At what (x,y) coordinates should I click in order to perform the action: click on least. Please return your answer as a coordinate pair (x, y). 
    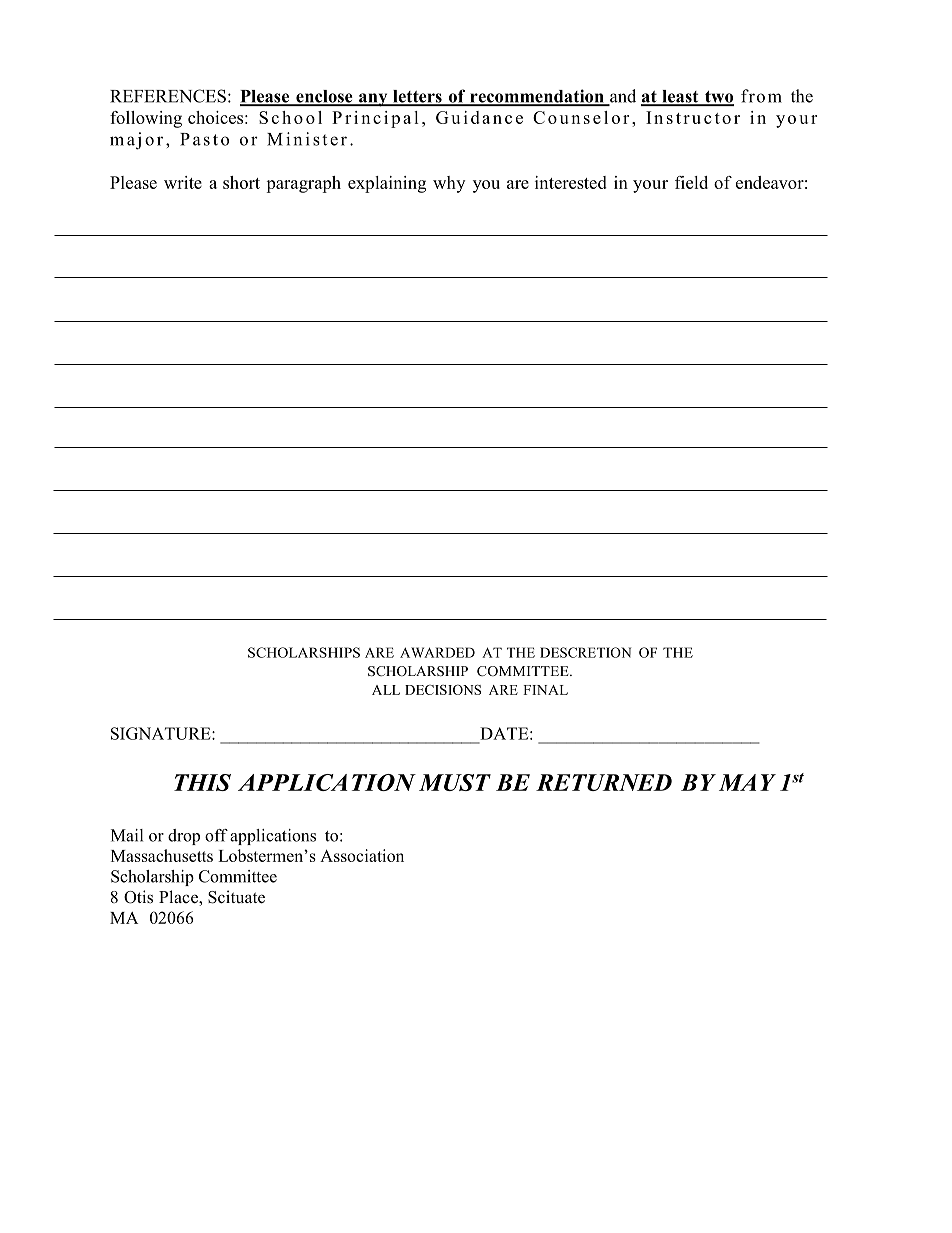
    Looking at the image, I should click on (680, 97).
